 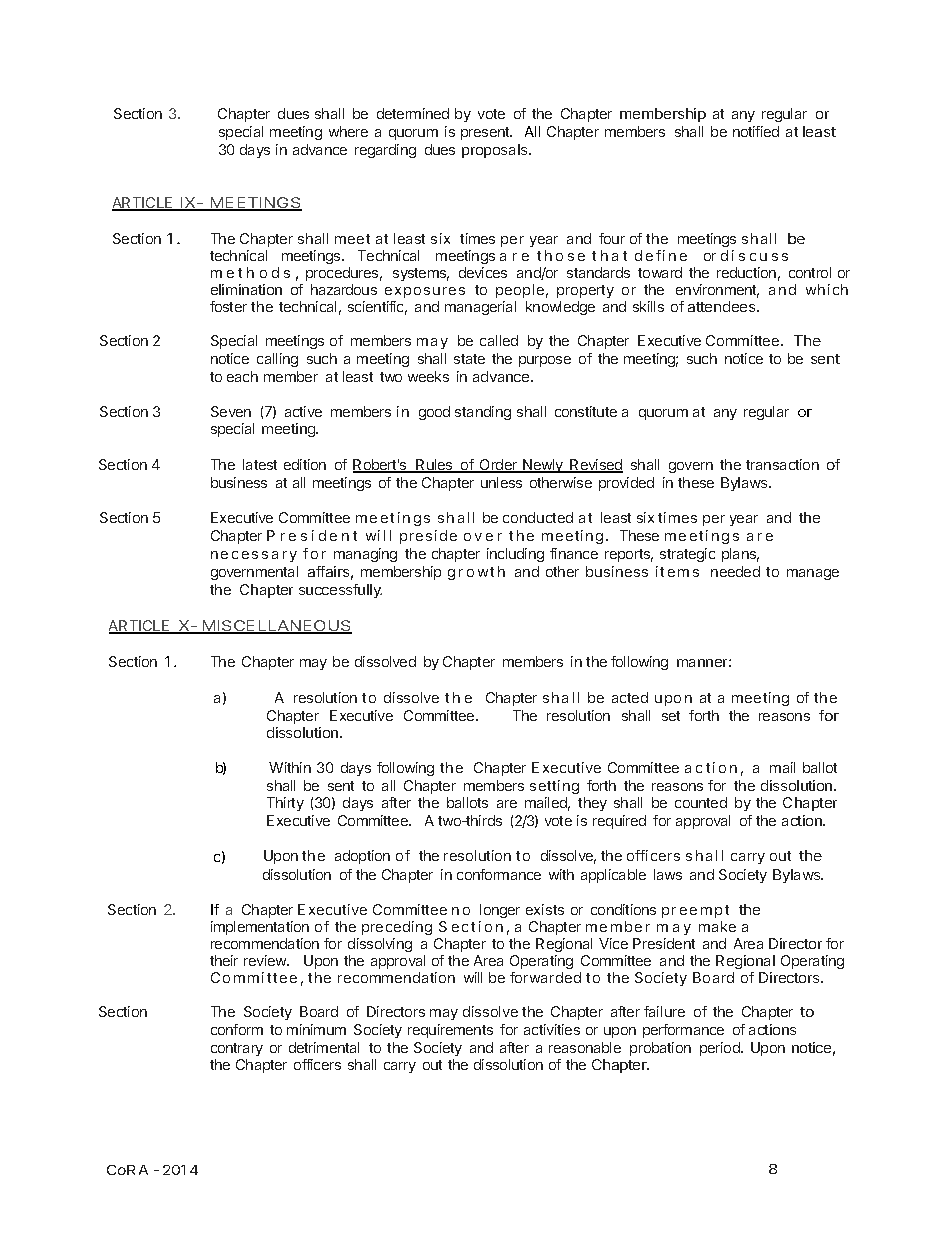 I want to click on notified, so click(x=756, y=131).
